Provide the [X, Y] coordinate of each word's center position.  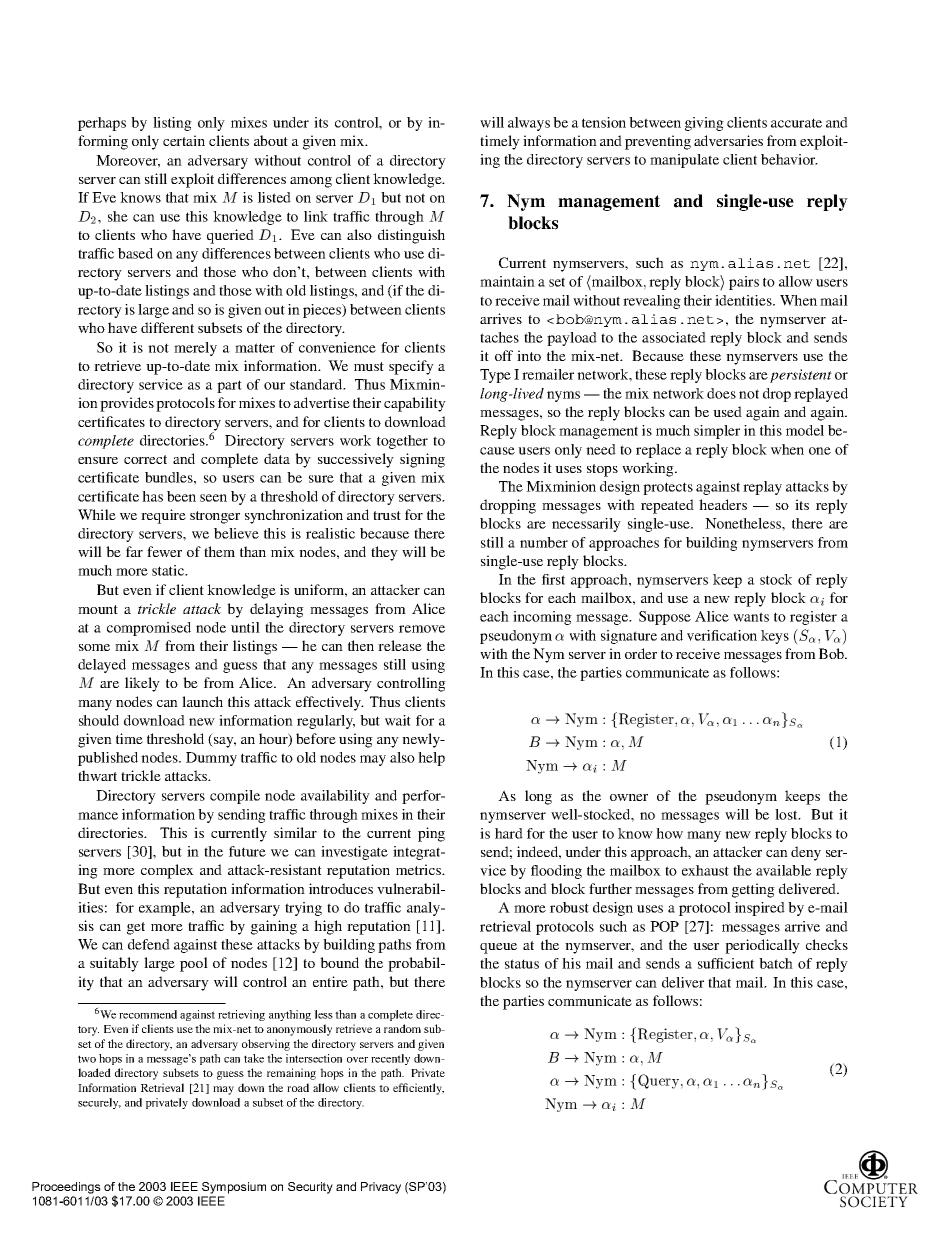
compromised [149, 629]
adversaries [728, 140]
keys [775, 637]
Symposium [234, 1188]
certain [184, 140]
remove [422, 629]
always [529, 124]
